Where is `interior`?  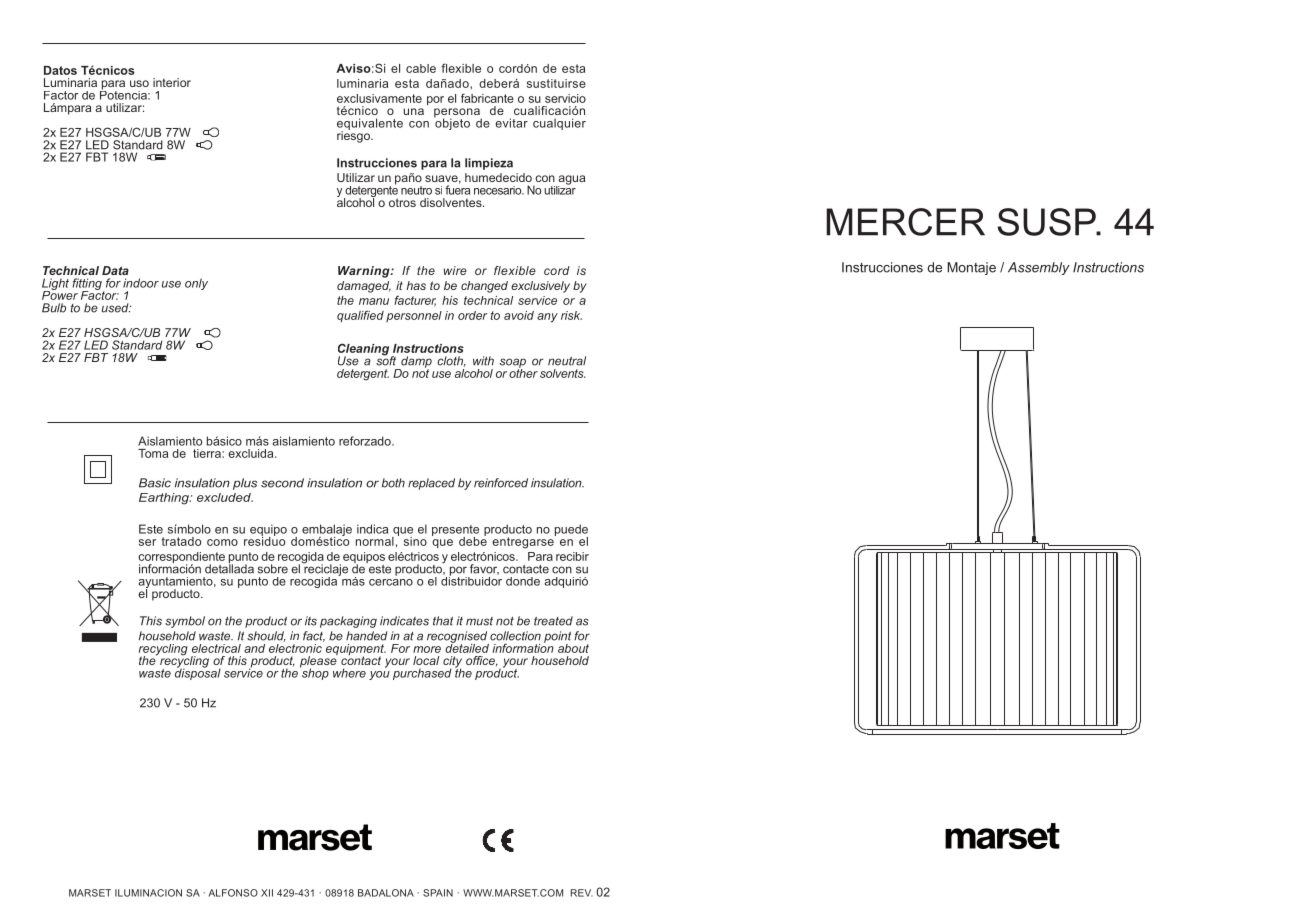
interior is located at coordinates (172, 82).
